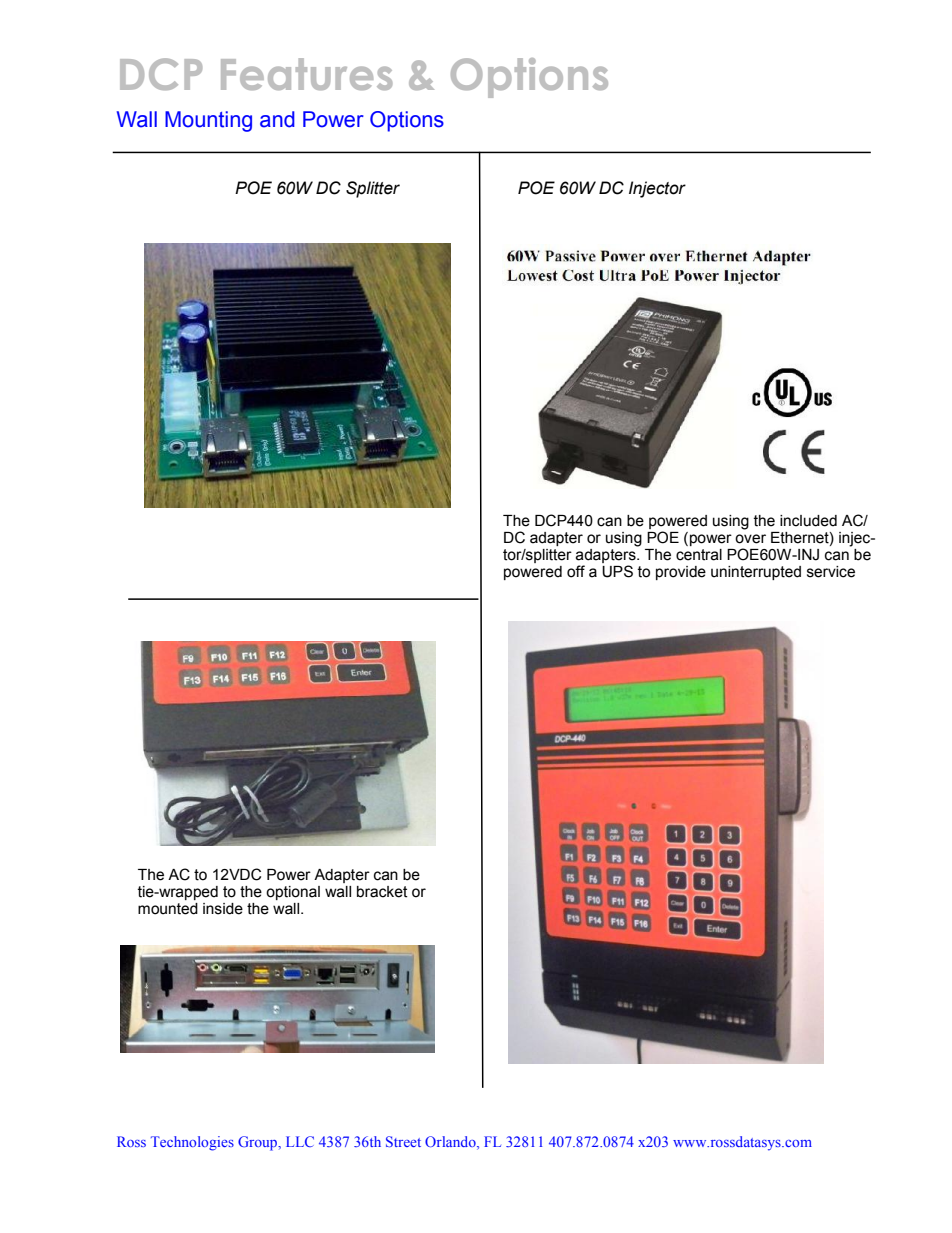 This screenshot has width=952, height=1233. Describe the element at coordinates (808, 521) in the screenshot. I see `included` at that location.
